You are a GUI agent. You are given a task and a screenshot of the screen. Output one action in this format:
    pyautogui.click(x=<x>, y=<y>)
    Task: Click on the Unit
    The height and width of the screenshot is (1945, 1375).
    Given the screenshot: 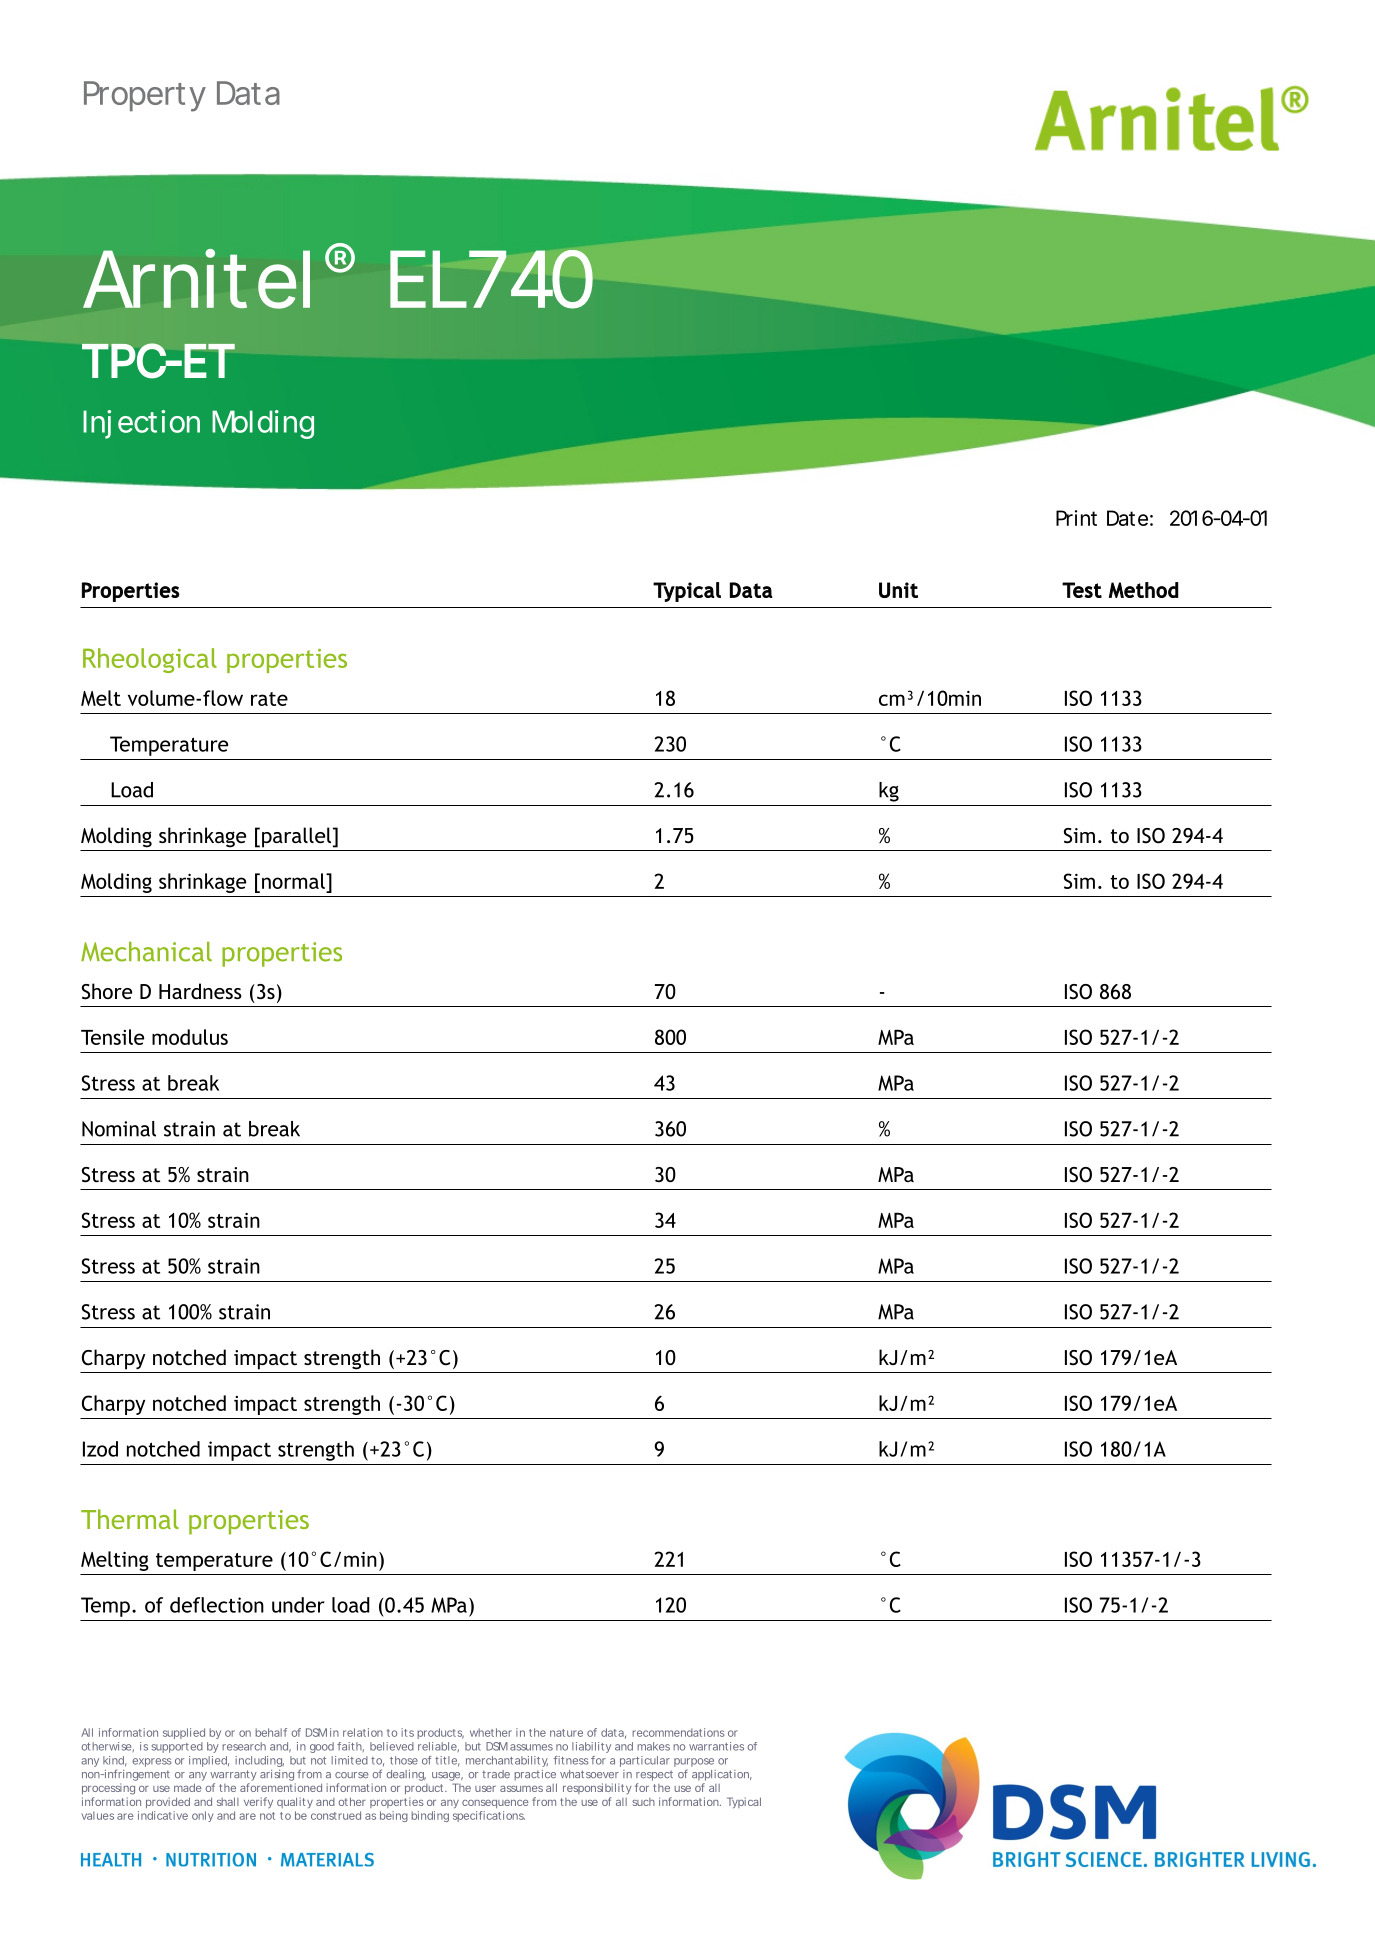 What is the action you would take?
    pyautogui.click(x=898, y=590)
